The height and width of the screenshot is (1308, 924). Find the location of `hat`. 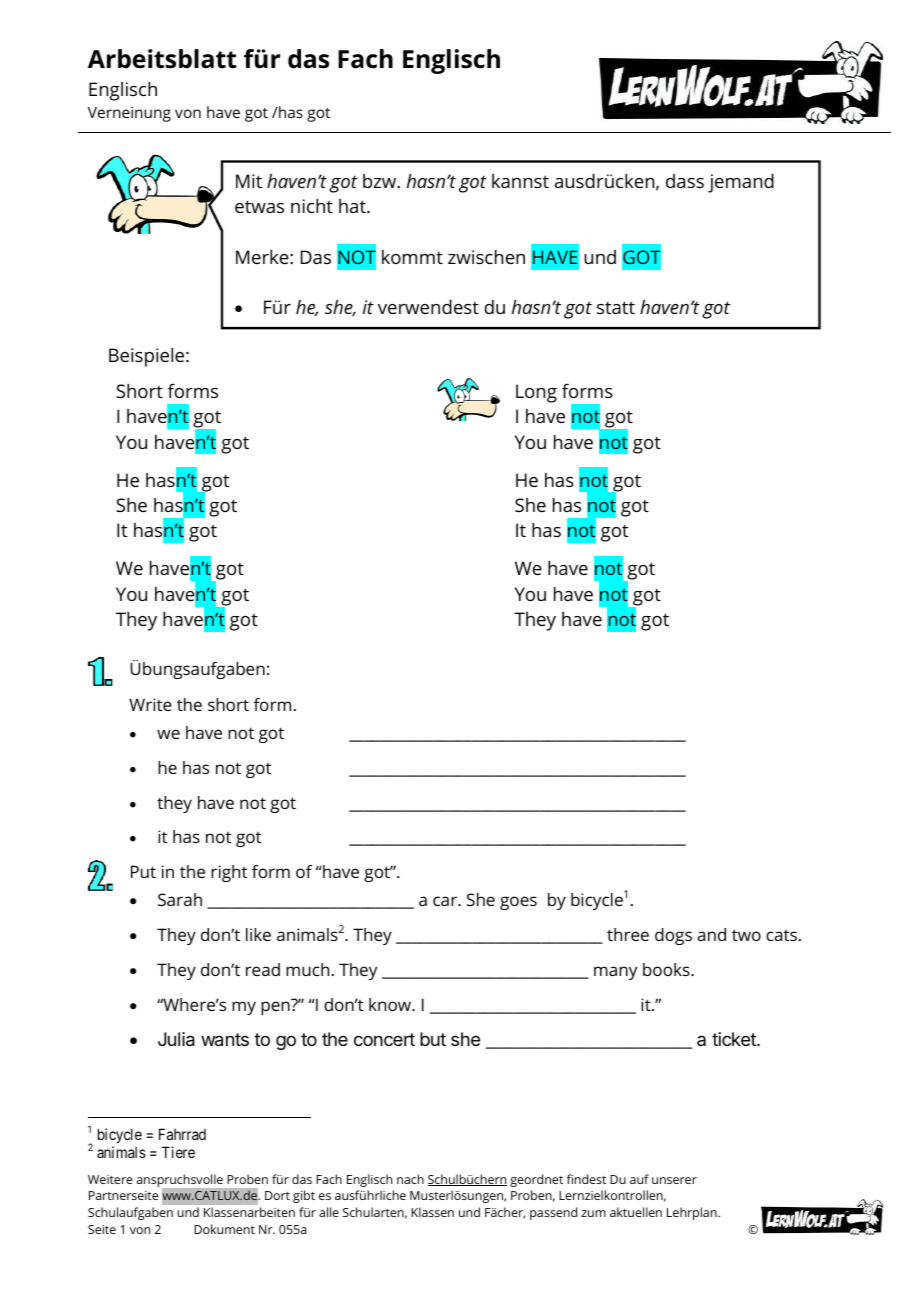

hat is located at coordinates (353, 206).
